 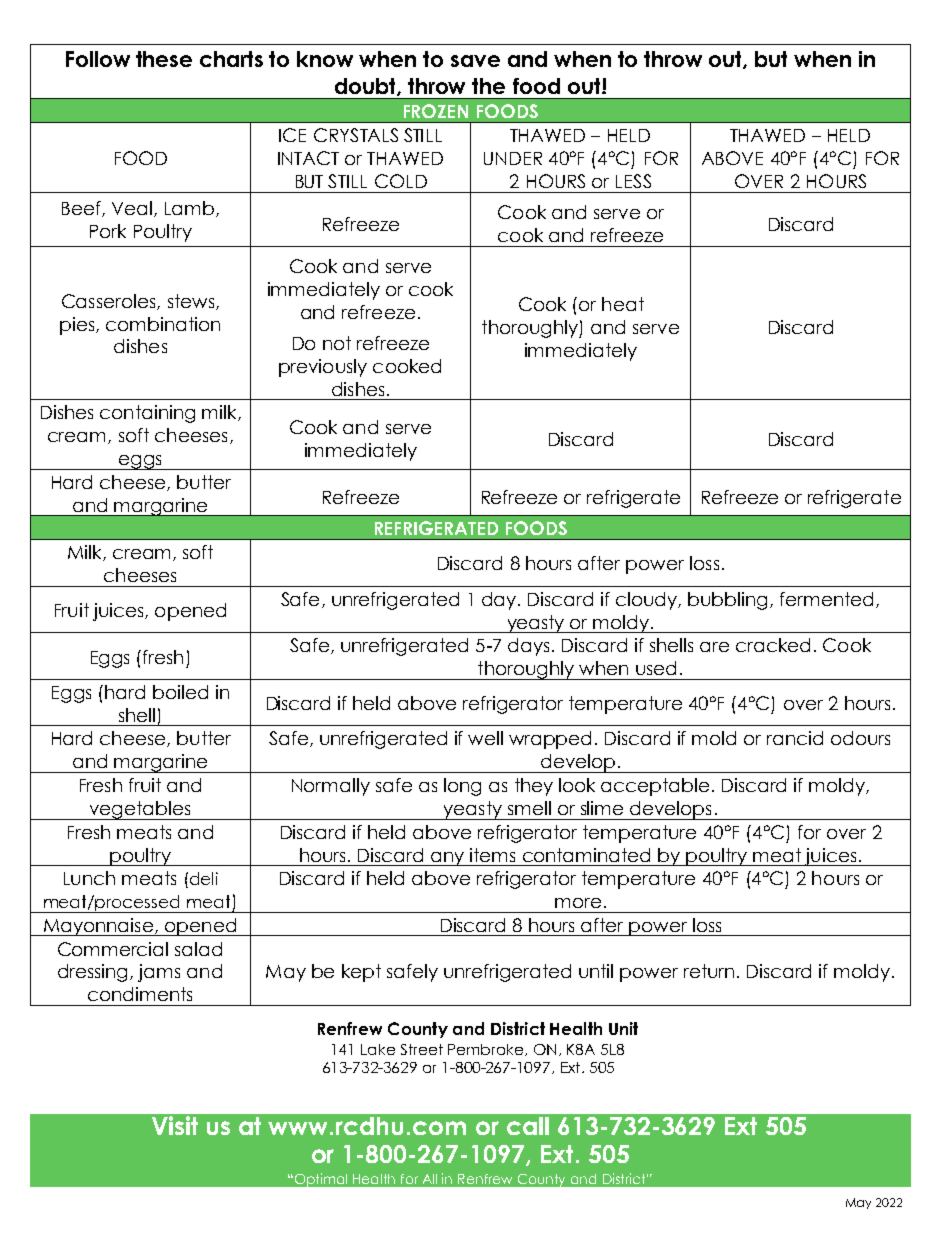 What do you see at coordinates (528, 647) in the screenshot?
I see `days` at bounding box center [528, 647].
